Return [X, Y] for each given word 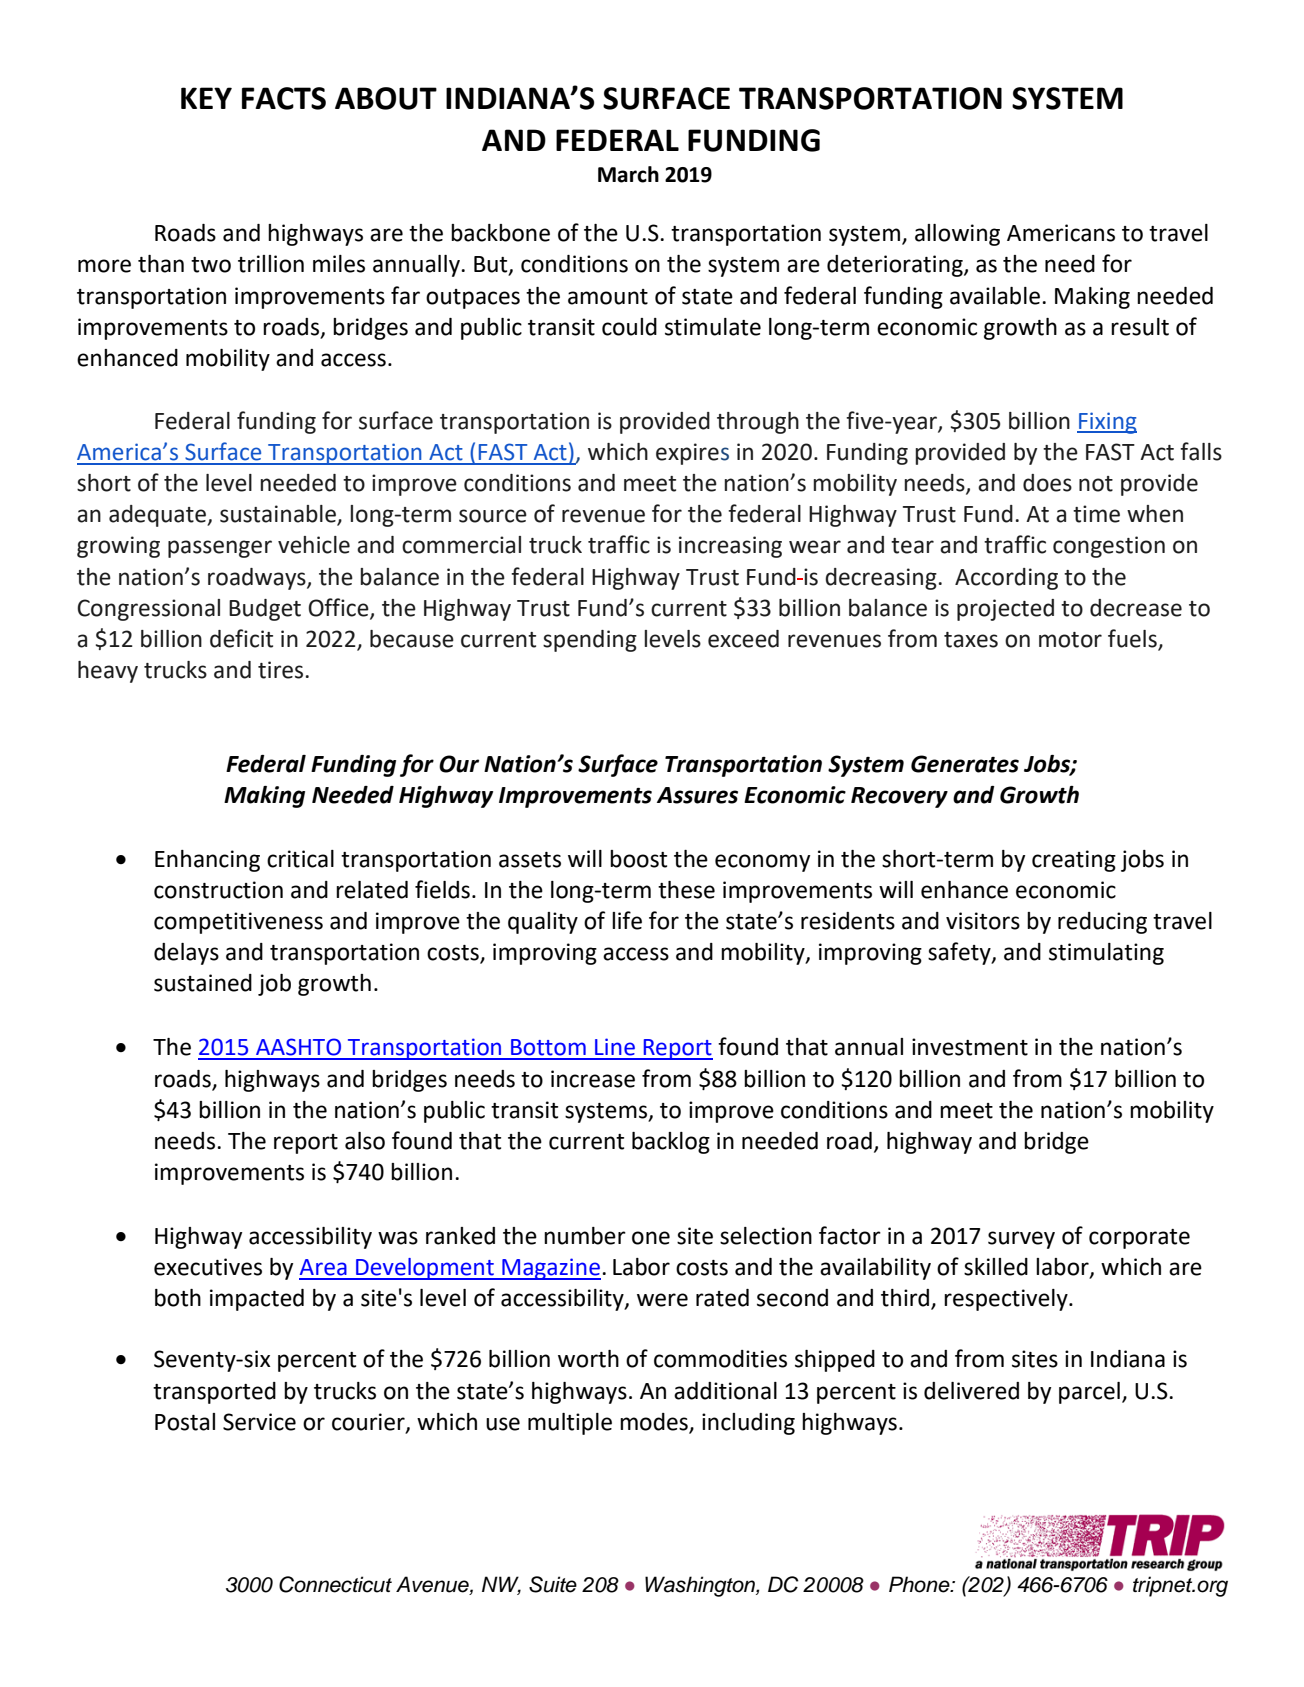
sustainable [279, 515]
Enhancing [207, 861]
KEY [206, 98]
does [1047, 483]
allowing [957, 235]
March [628, 174]
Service [259, 1422]
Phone [920, 1584]
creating [1074, 861]
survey [1021, 1240]
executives [208, 1267]
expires [692, 454]
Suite [553, 1584]
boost [638, 859]
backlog [671, 1143]
